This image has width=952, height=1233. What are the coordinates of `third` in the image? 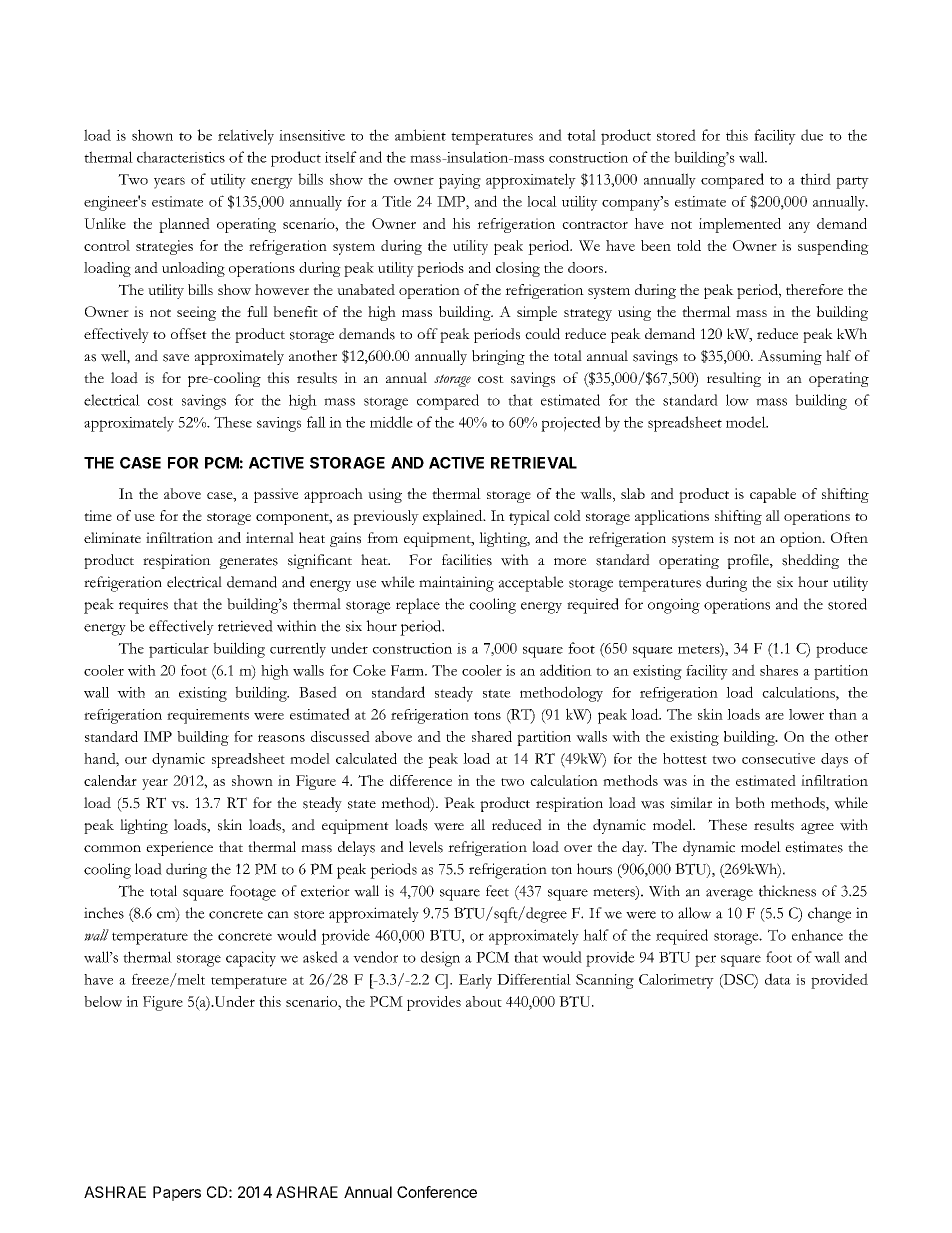 It's located at (815, 179).
